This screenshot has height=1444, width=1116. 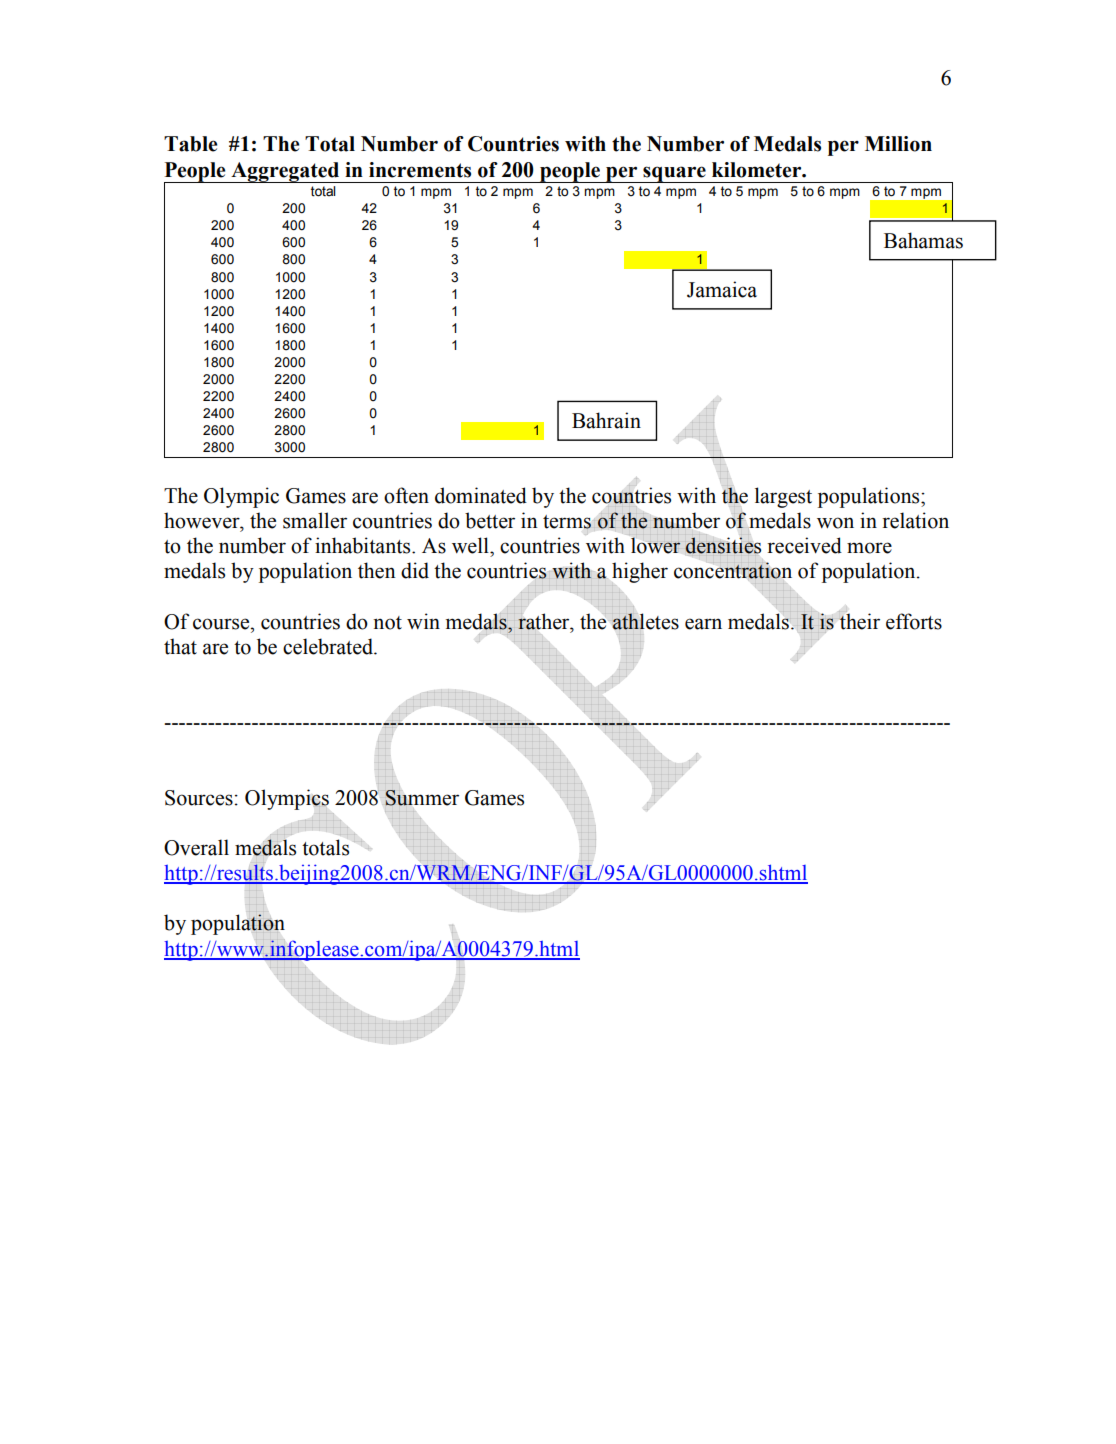 What do you see at coordinates (406, 495) in the screenshot?
I see `often` at bounding box center [406, 495].
